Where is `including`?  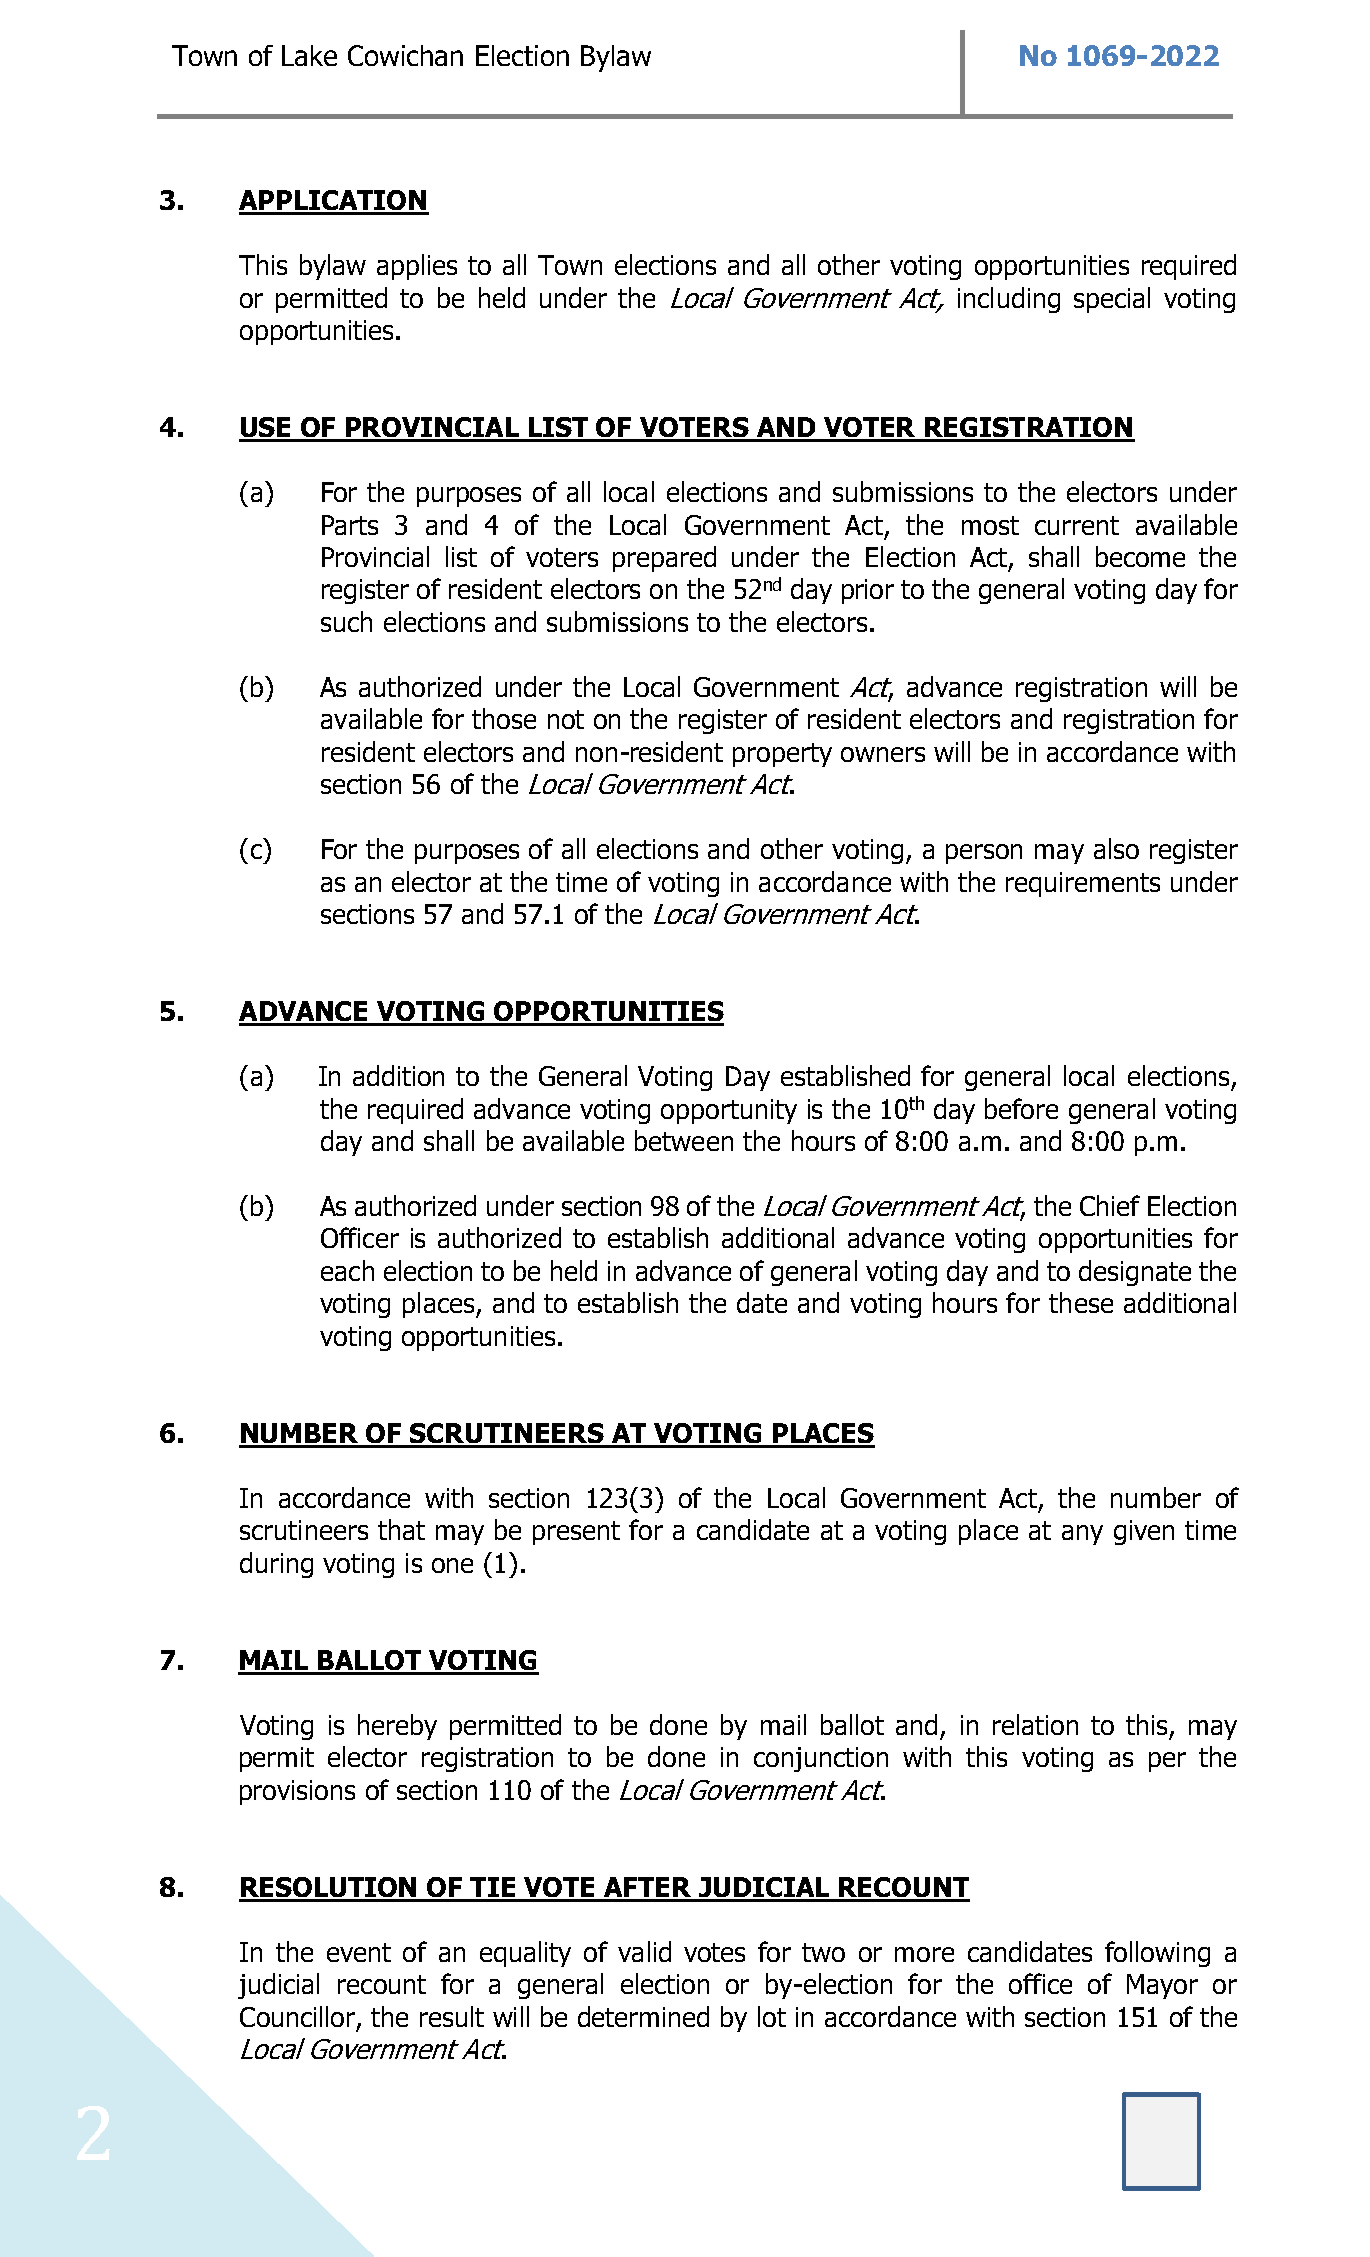
including is located at coordinates (1009, 300).
